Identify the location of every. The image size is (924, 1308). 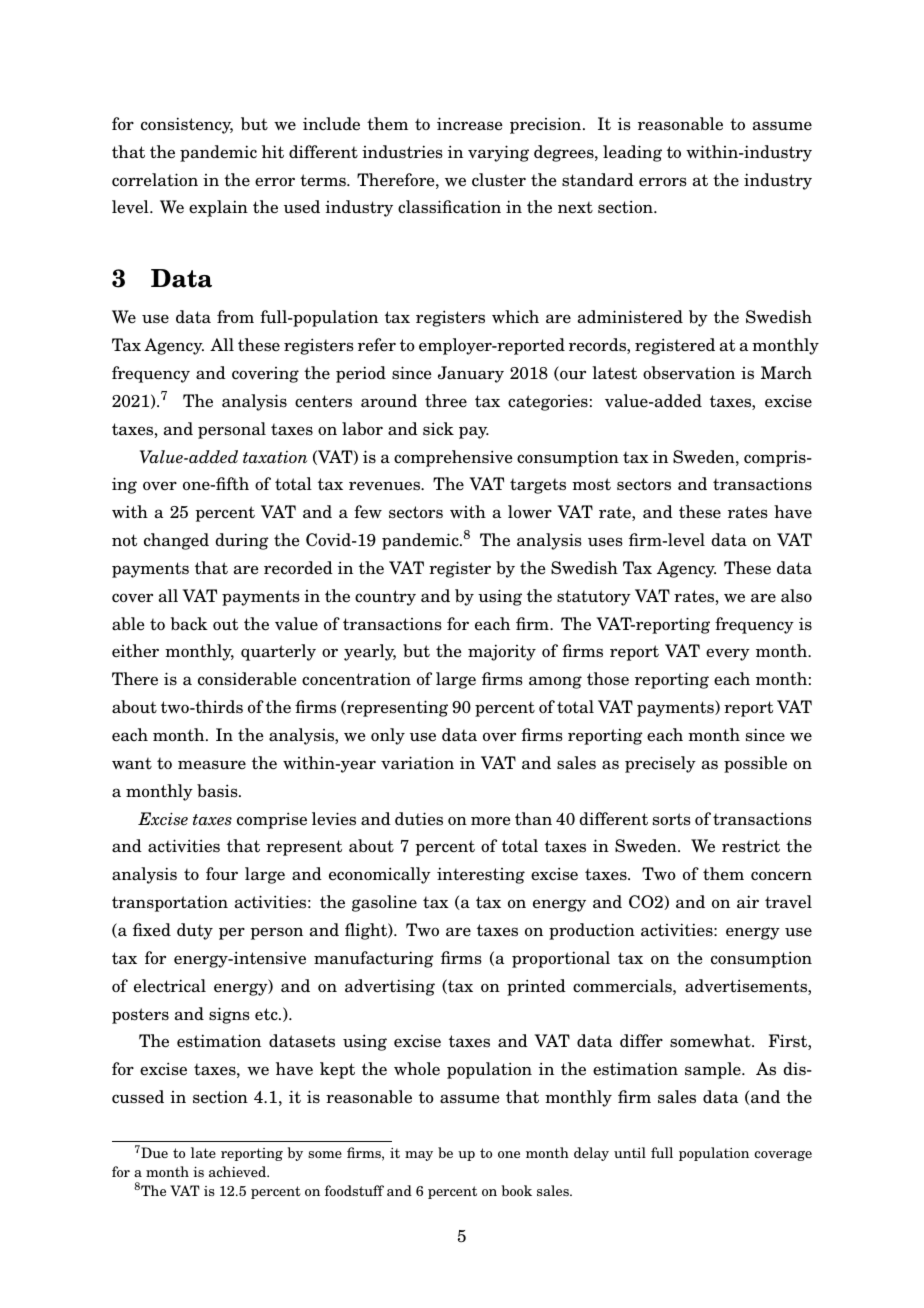
(728, 654).
